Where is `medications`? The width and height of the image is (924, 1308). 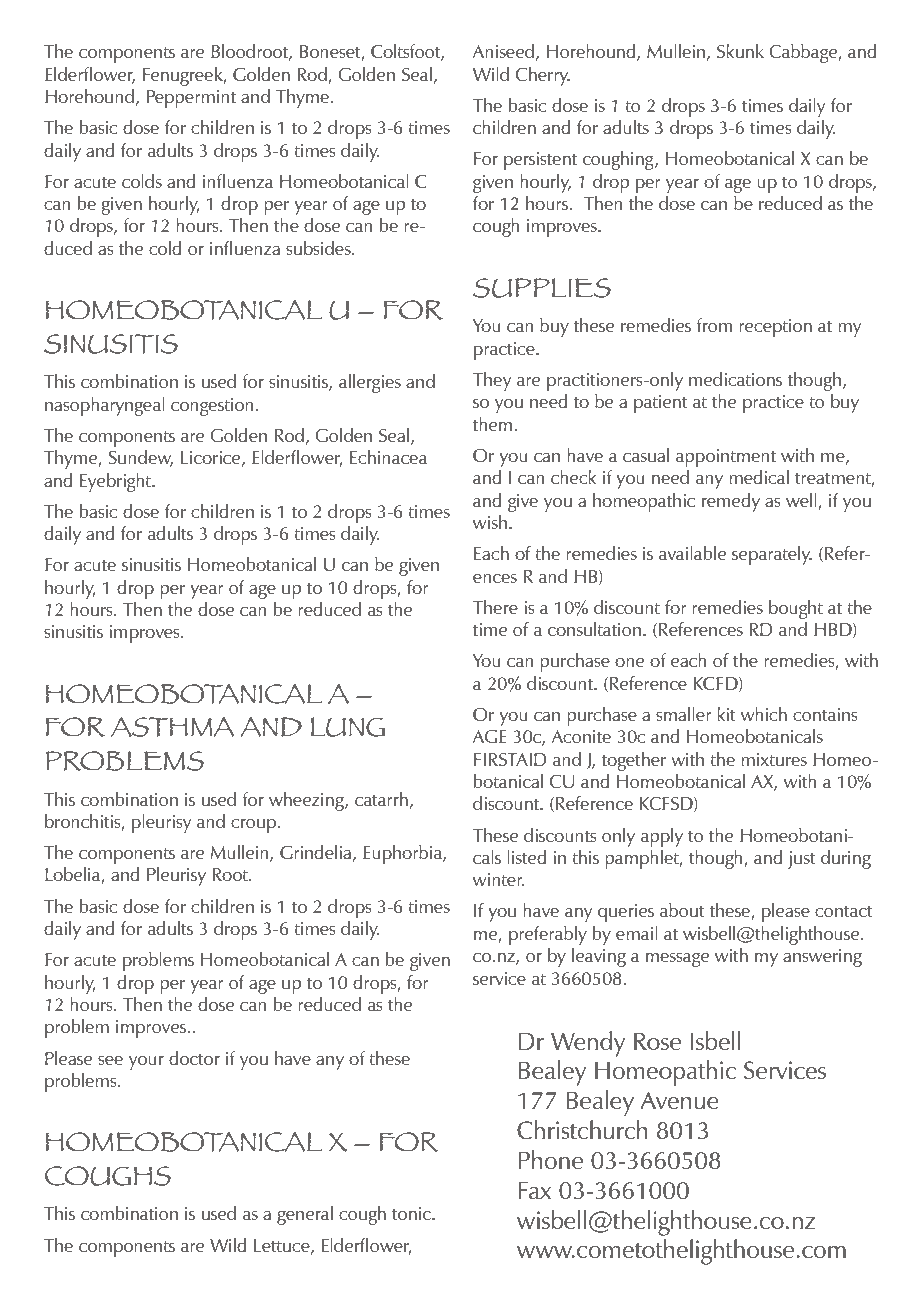
medications is located at coordinates (735, 379).
